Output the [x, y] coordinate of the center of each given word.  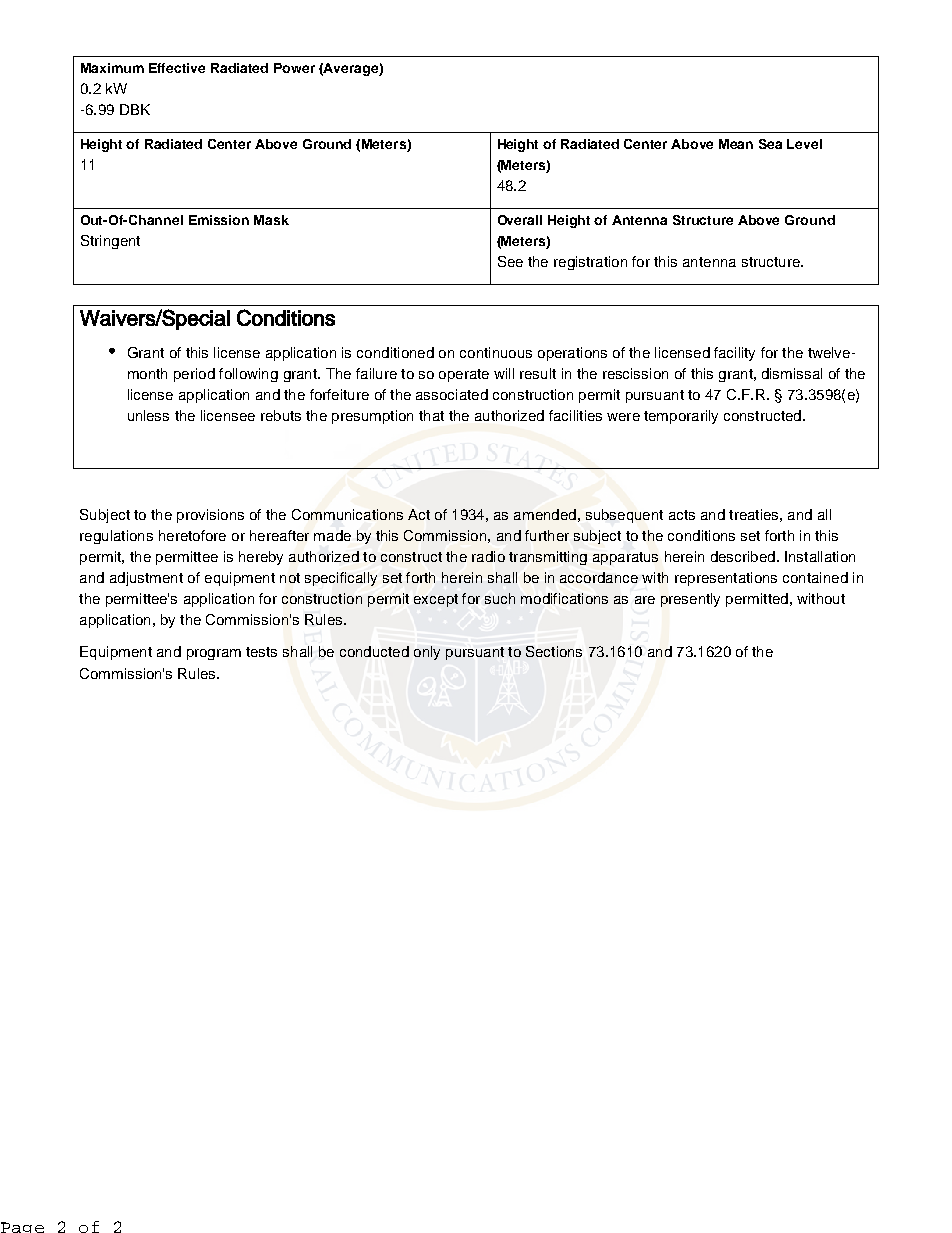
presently [690, 600]
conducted [374, 651]
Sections [554, 651]
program [214, 654]
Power [294, 68]
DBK [135, 109]
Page [22, 1227]
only [427, 653]
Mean [736, 144]
